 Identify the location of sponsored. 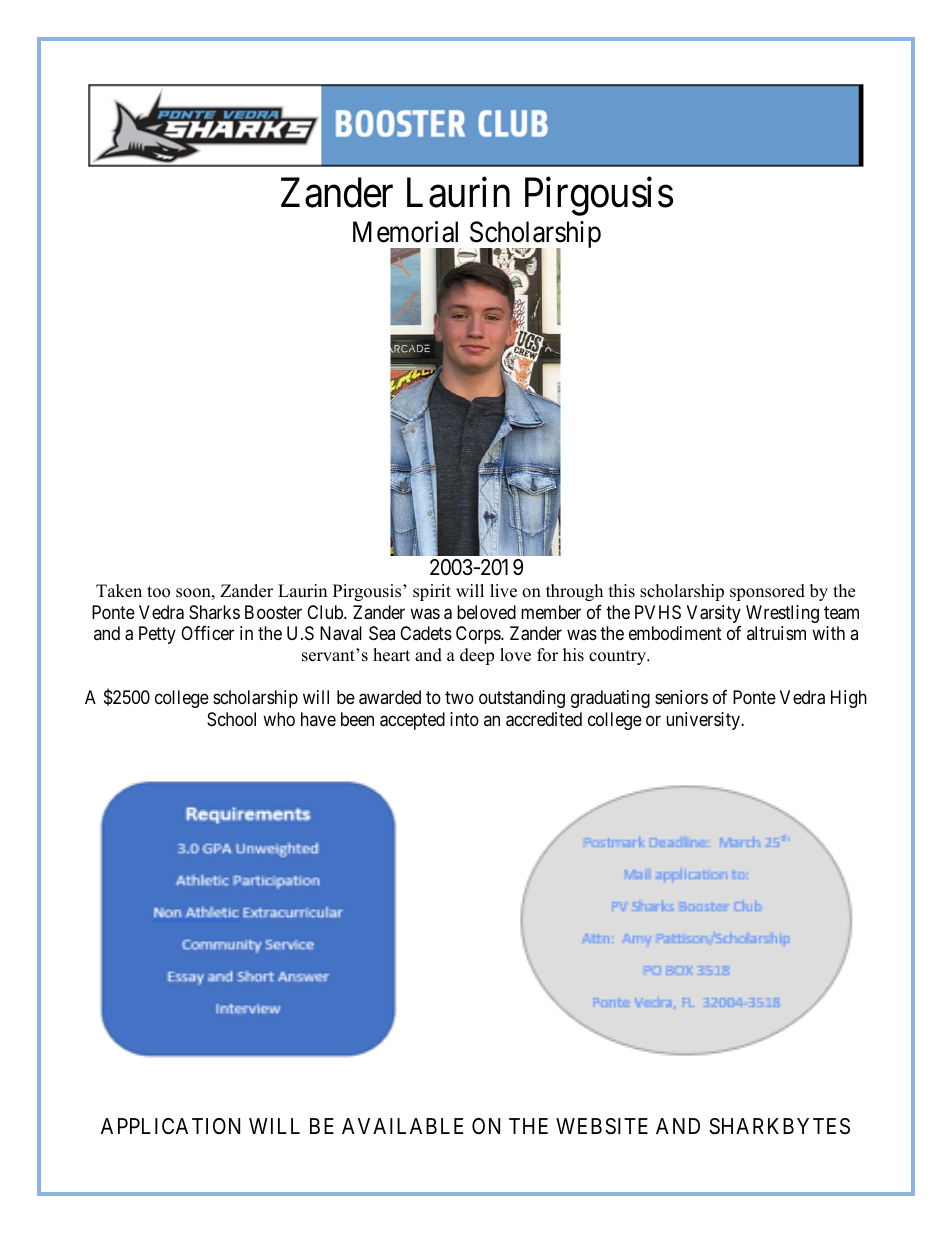
(767, 592).
